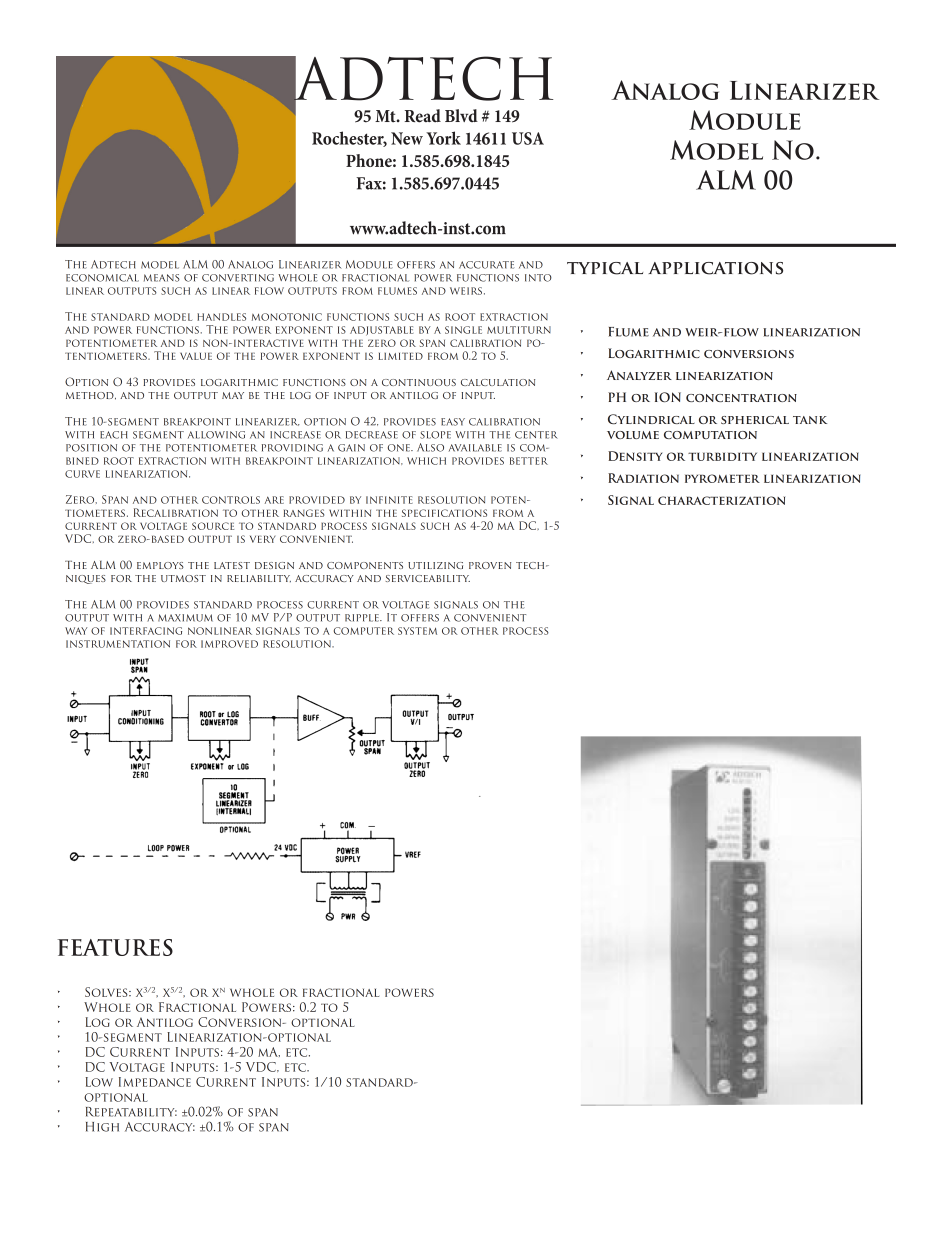 The height and width of the screenshot is (1233, 952). Describe the element at coordinates (102, 1127) in the screenshot. I see `High` at that location.
